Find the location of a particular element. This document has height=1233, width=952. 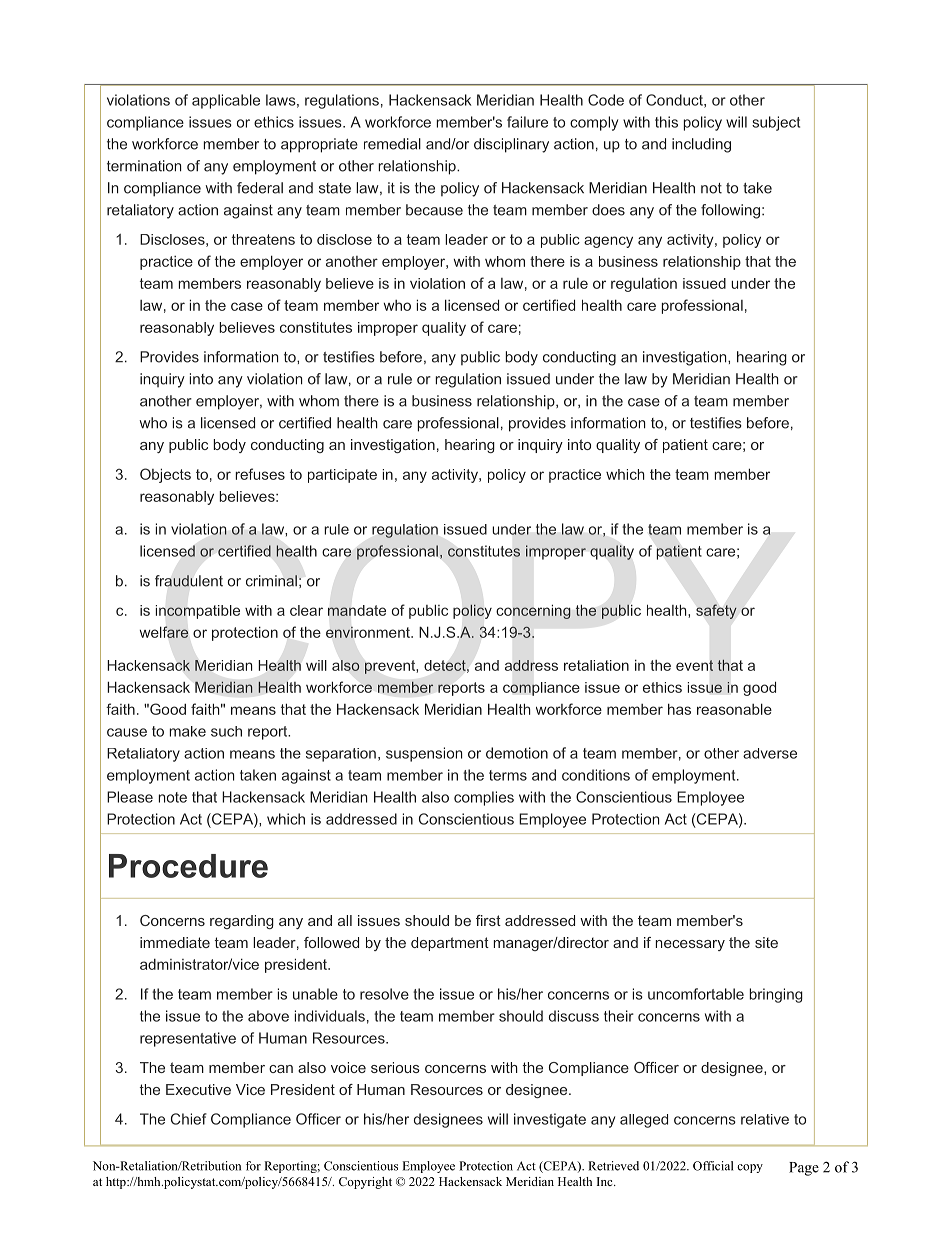

necessary is located at coordinates (690, 945).
